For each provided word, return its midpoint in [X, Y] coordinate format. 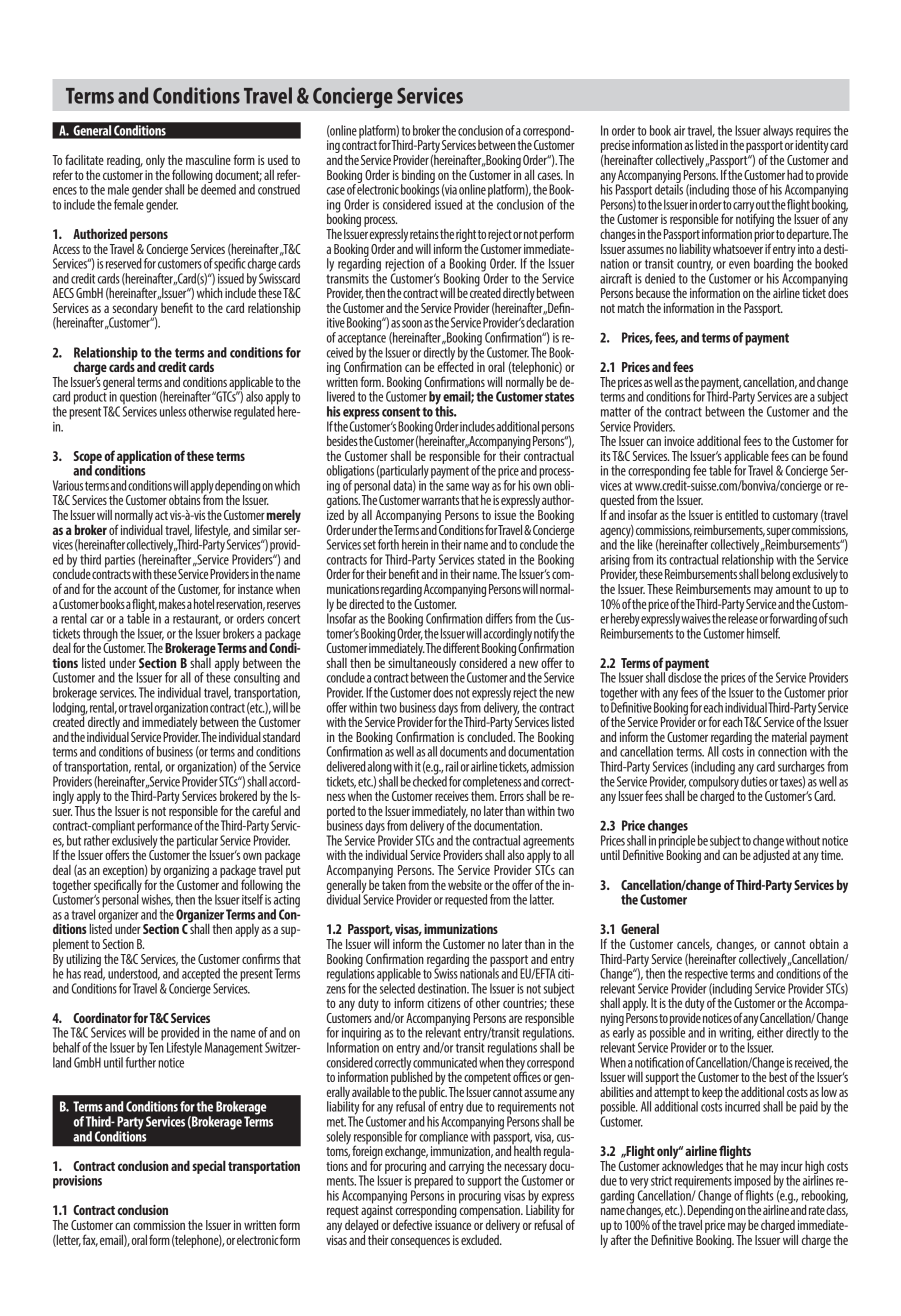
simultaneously [422, 664]
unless [173, 411]
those [744, 189]
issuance [453, 1225]
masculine [208, 159]
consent [401, 412]
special [209, 1167]
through [100, 636]
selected [397, 987]
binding [418, 177]
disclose [684, 676]
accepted [201, 976]
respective [706, 976]
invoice [679, 441]
